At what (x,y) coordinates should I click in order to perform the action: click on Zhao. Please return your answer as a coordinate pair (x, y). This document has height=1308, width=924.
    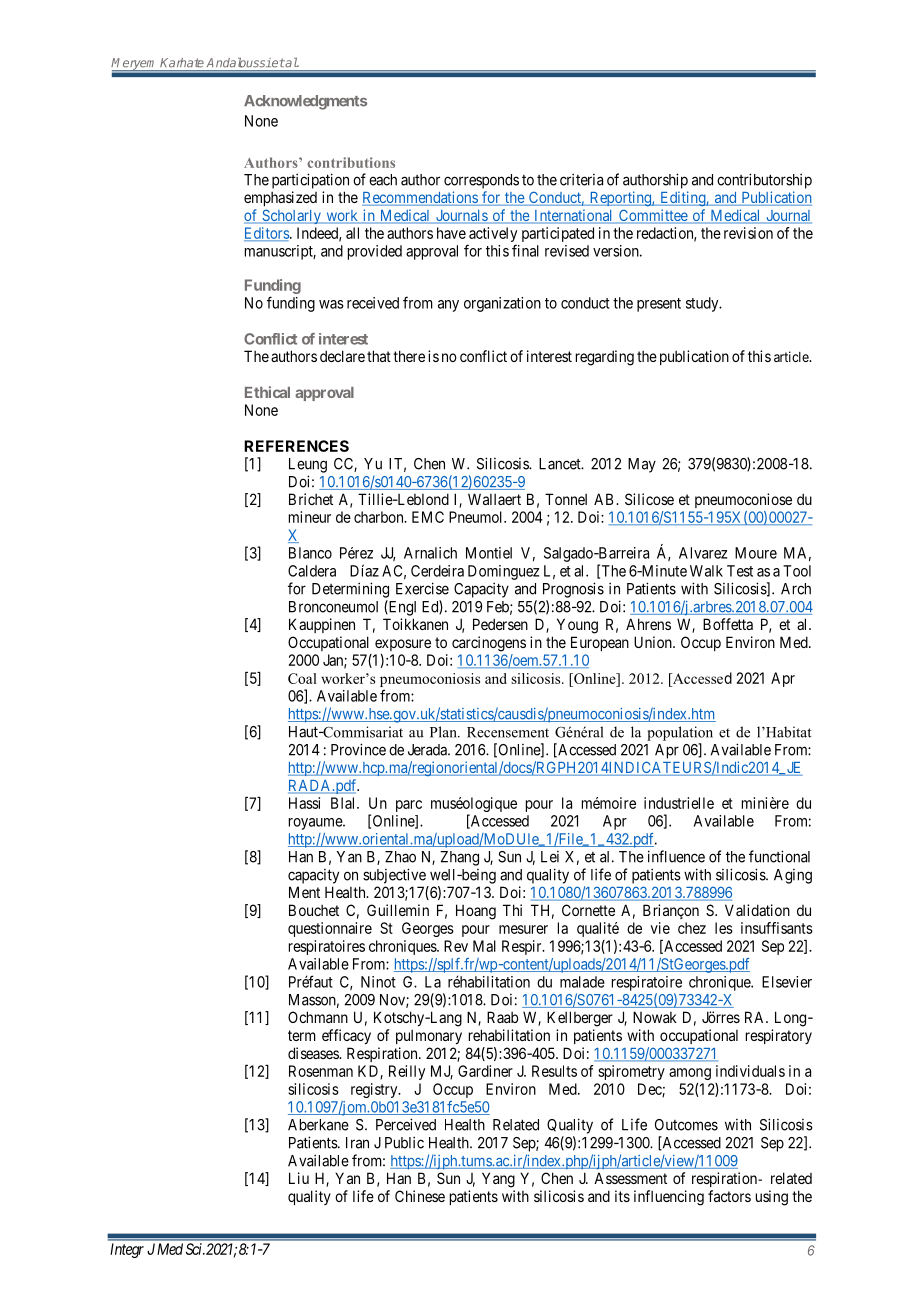
    Looking at the image, I should click on (400, 857).
